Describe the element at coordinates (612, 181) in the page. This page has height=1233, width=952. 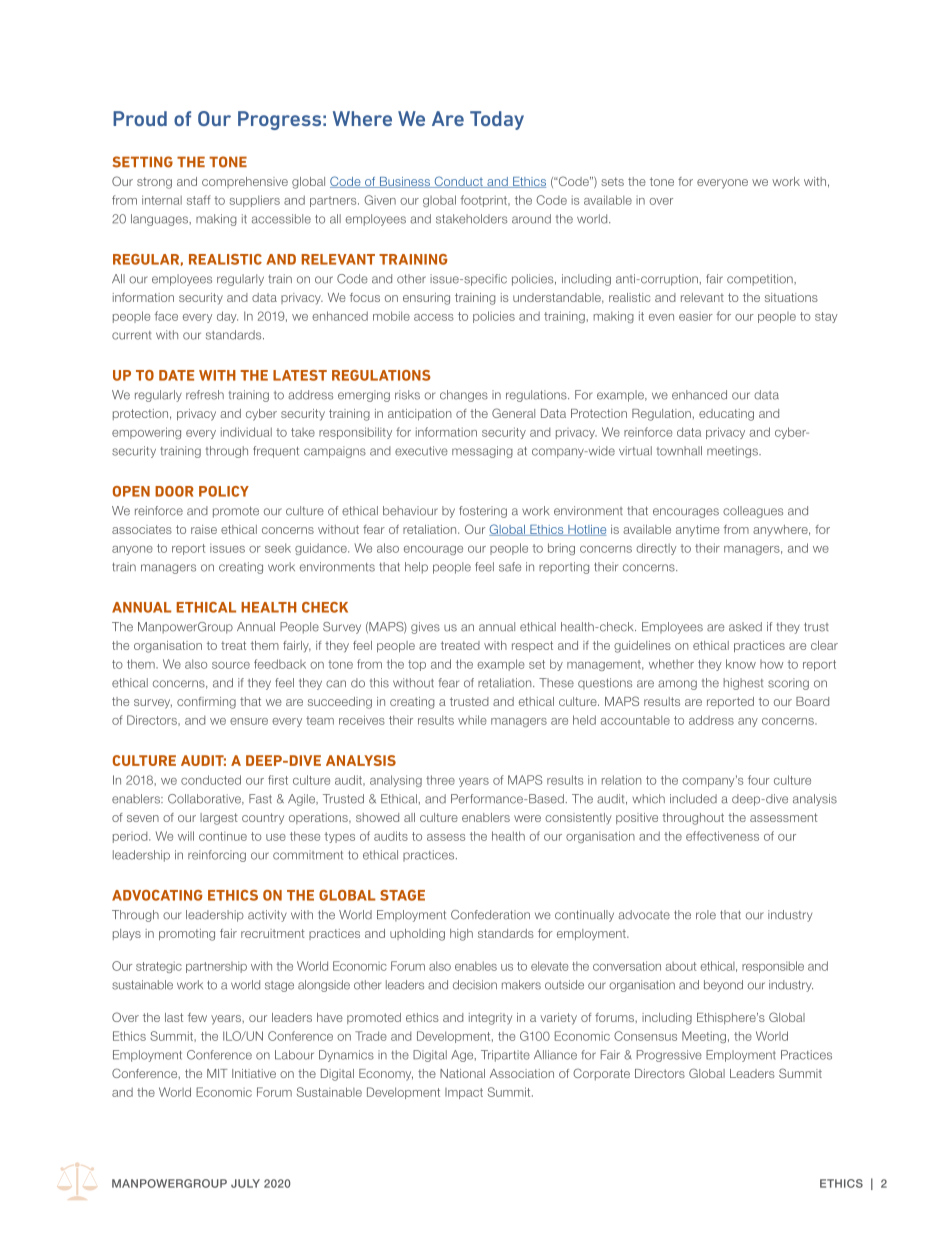
I see `sets` at that location.
